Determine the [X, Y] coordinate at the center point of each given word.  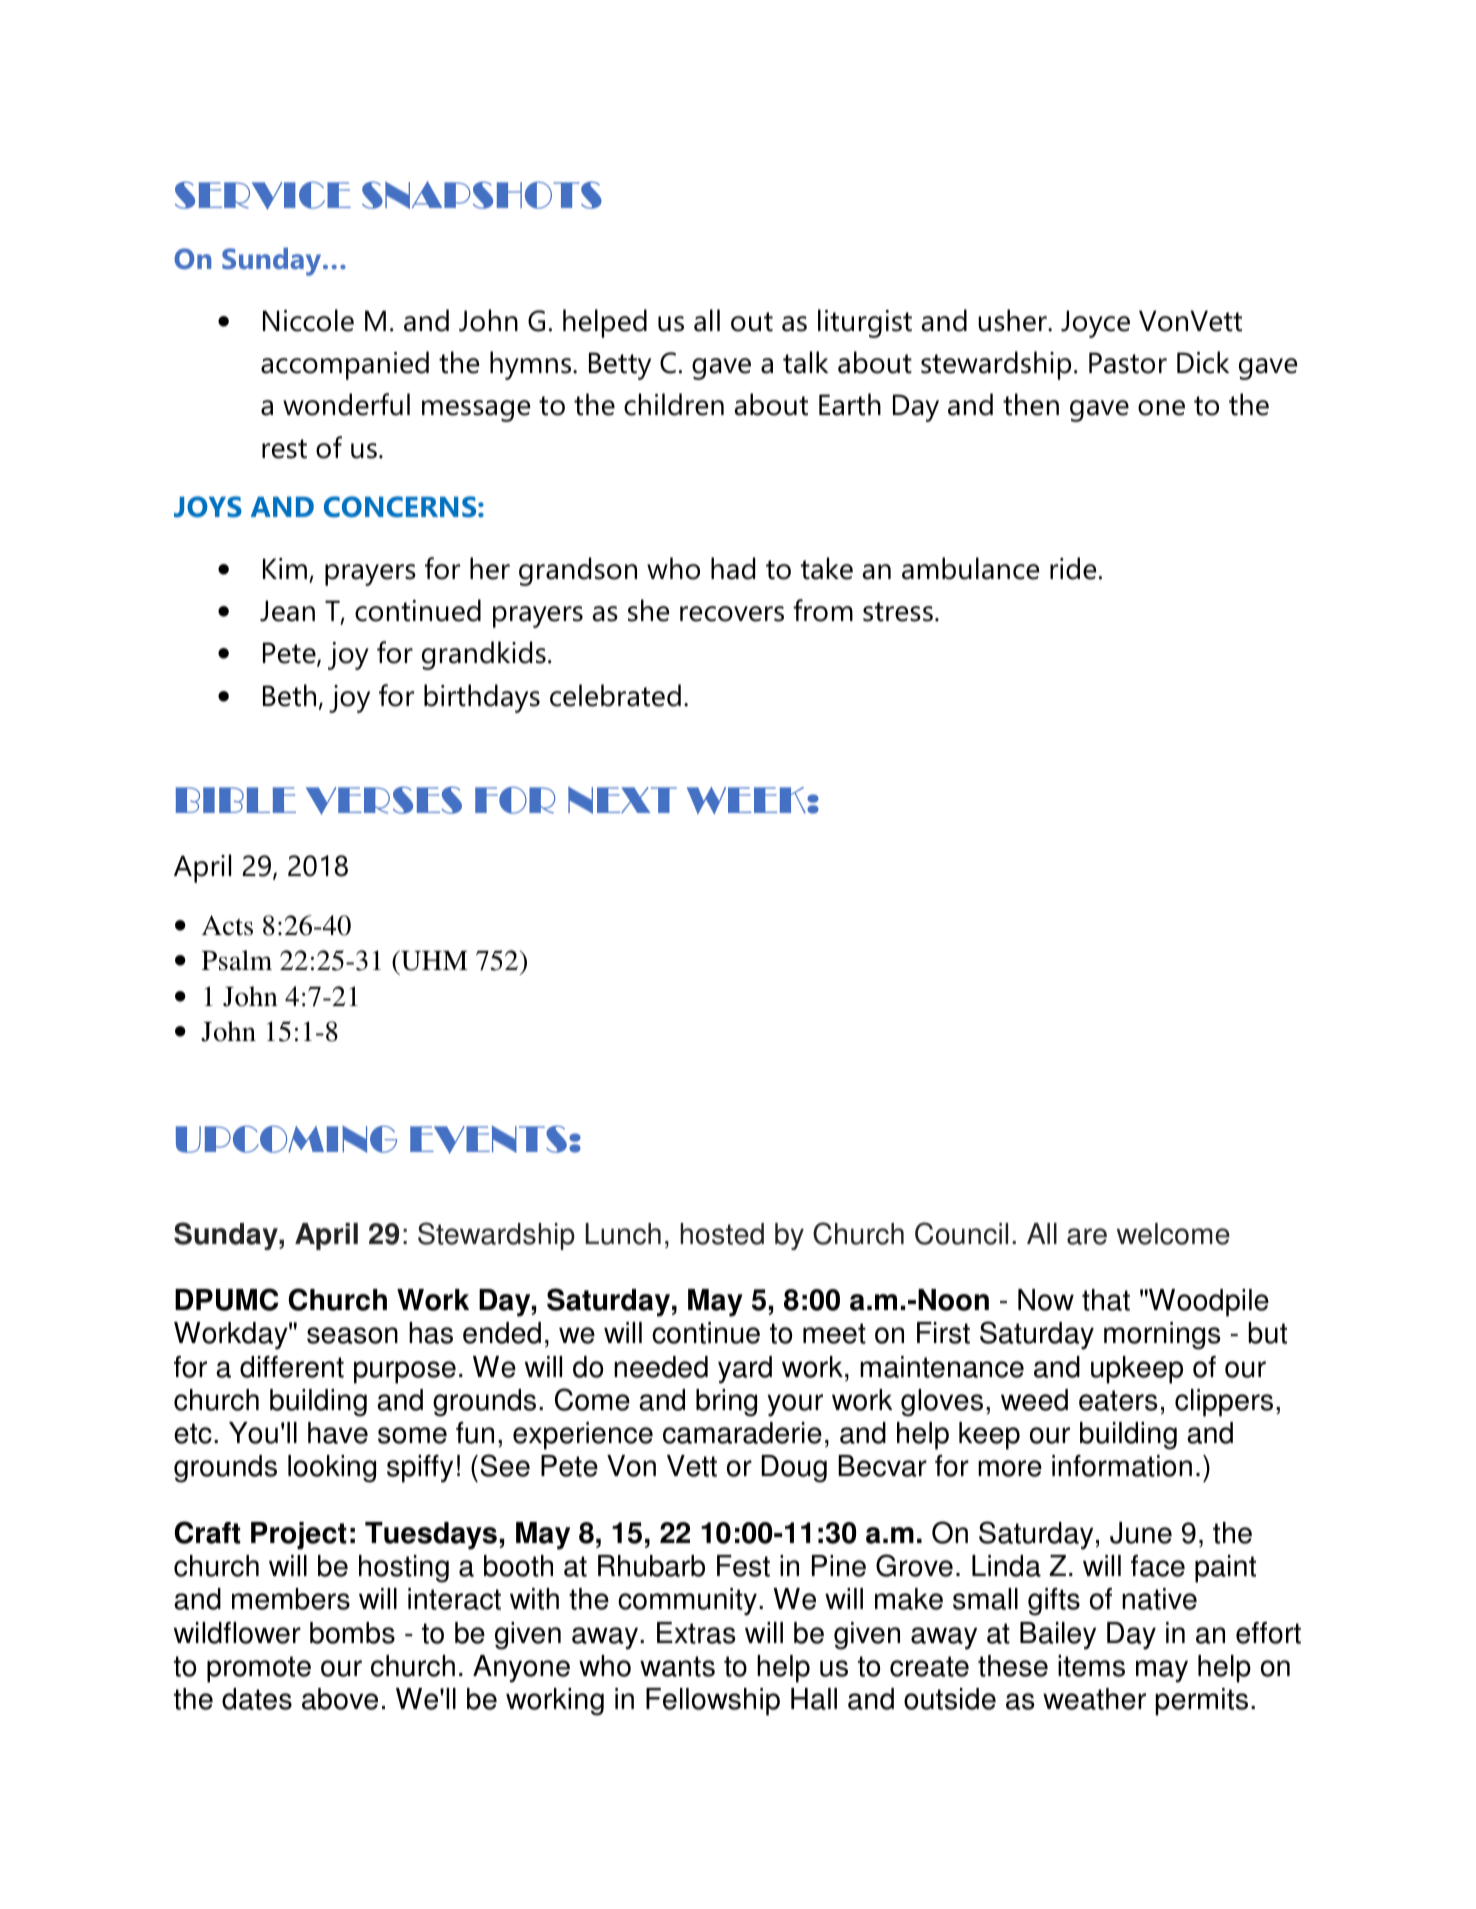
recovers [732, 614]
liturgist [865, 323]
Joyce [1095, 324]
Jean [287, 611]
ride [1073, 568]
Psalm [237, 960]
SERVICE [263, 195]
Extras [696, 1633]
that [1106, 1300]
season [352, 1335]
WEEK [747, 800]
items [1091, 1666]
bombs [352, 1633]
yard [745, 1370]
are [1087, 1236]
